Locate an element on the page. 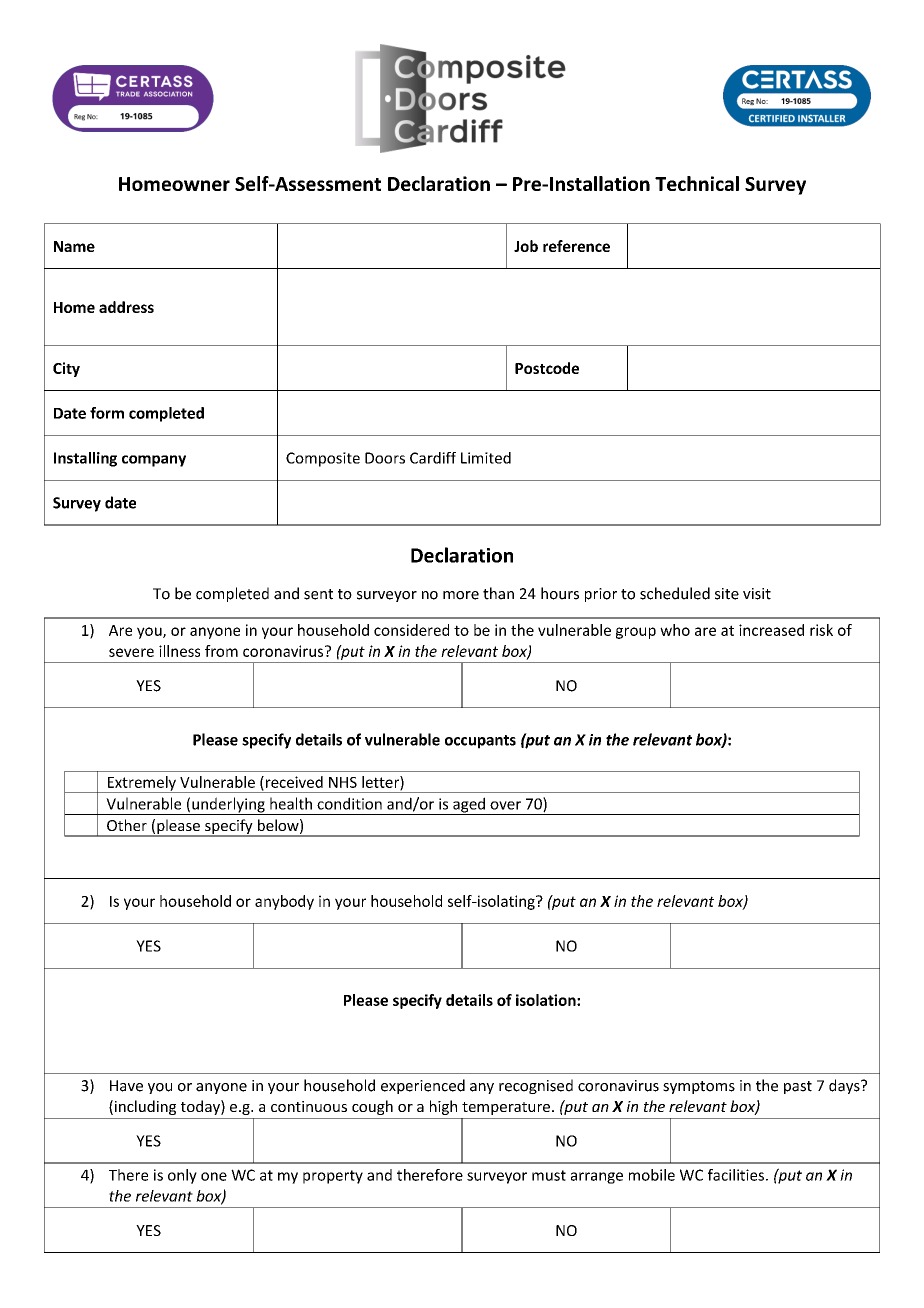  over is located at coordinates (505, 805).
